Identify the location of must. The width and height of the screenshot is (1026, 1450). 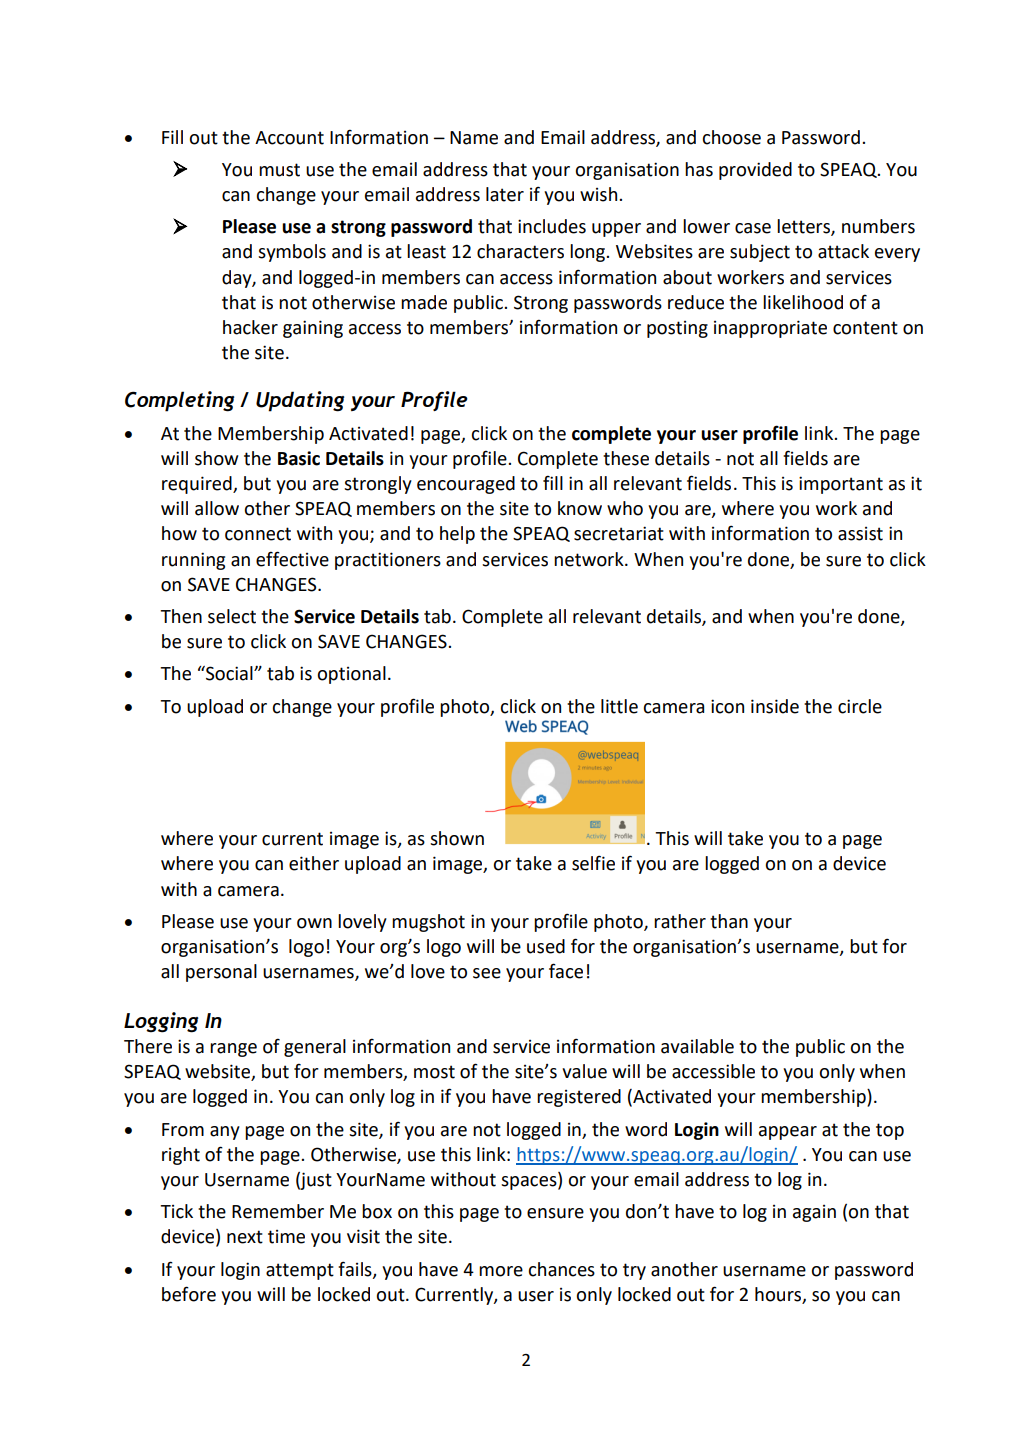
(279, 170).
